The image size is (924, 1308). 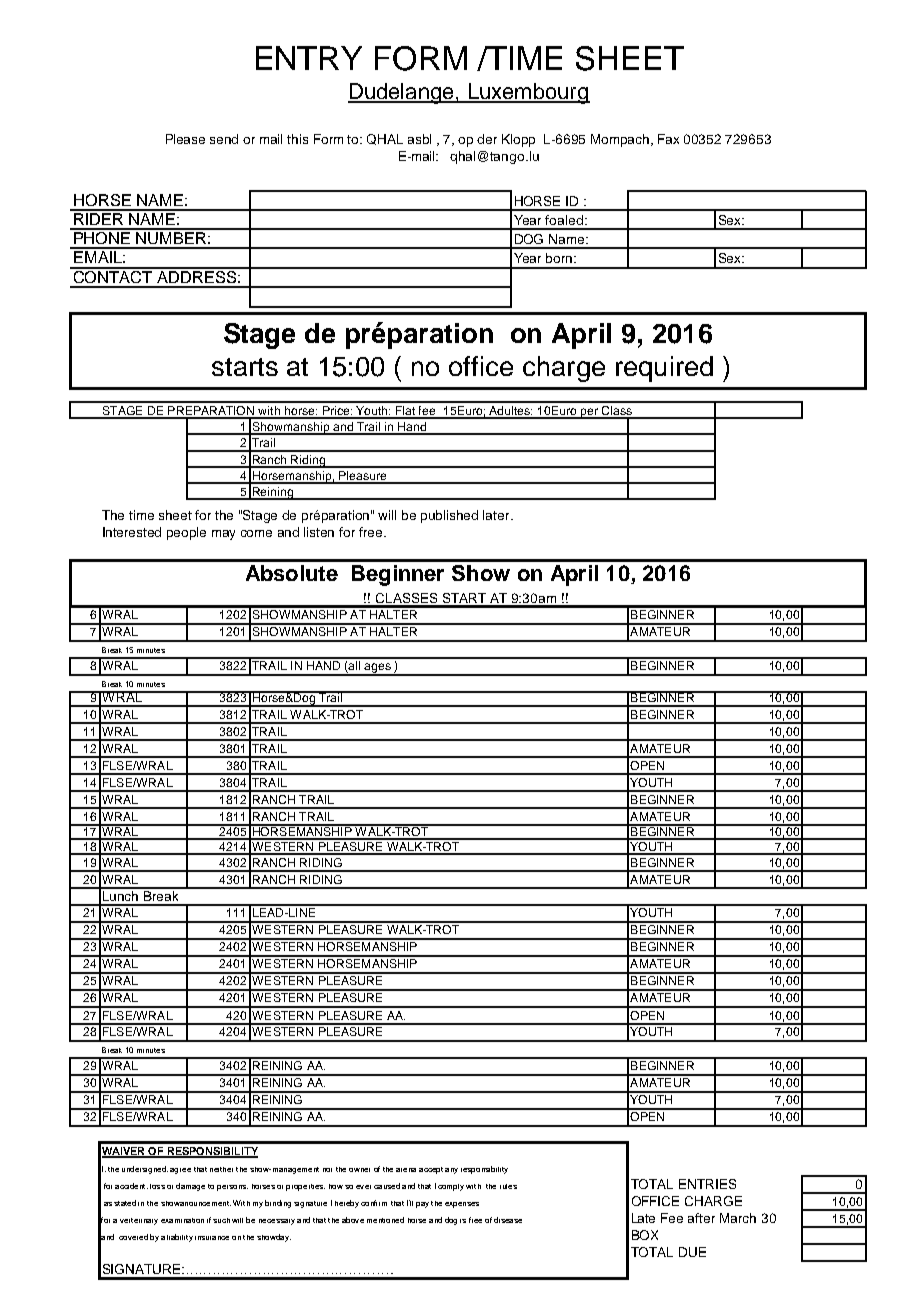 I want to click on Luxembourg, so click(x=528, y=93).
